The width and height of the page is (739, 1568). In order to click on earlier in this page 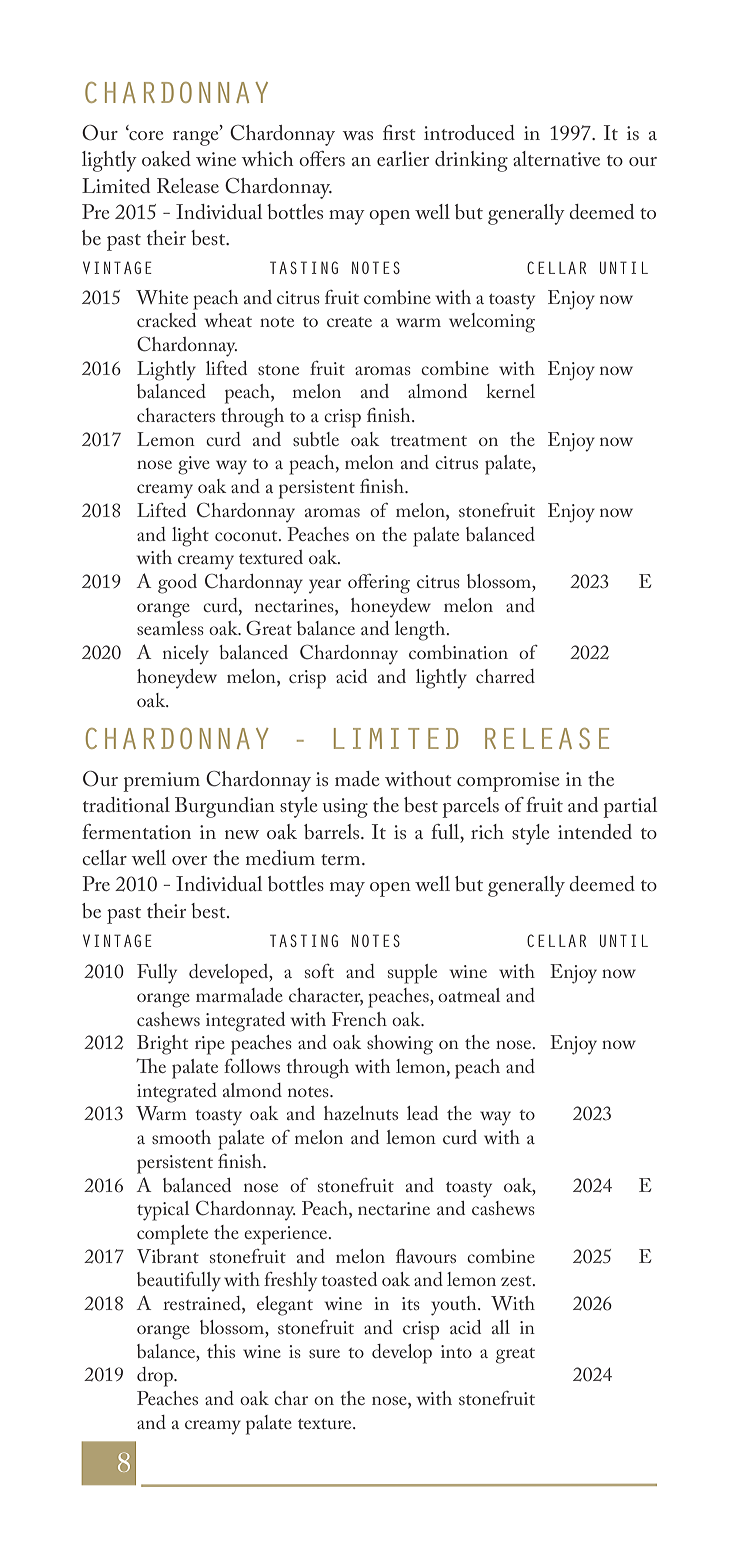, I will do `click(403, 158)`.
